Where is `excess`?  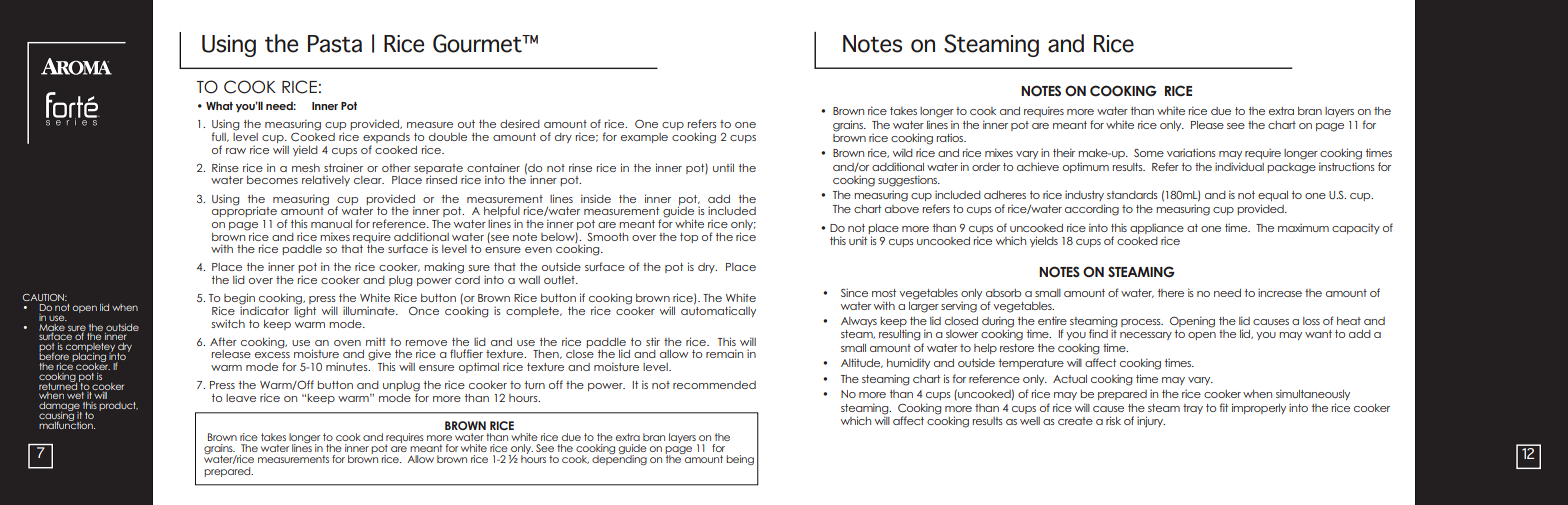 excess is located at coordinates (272, 355).
